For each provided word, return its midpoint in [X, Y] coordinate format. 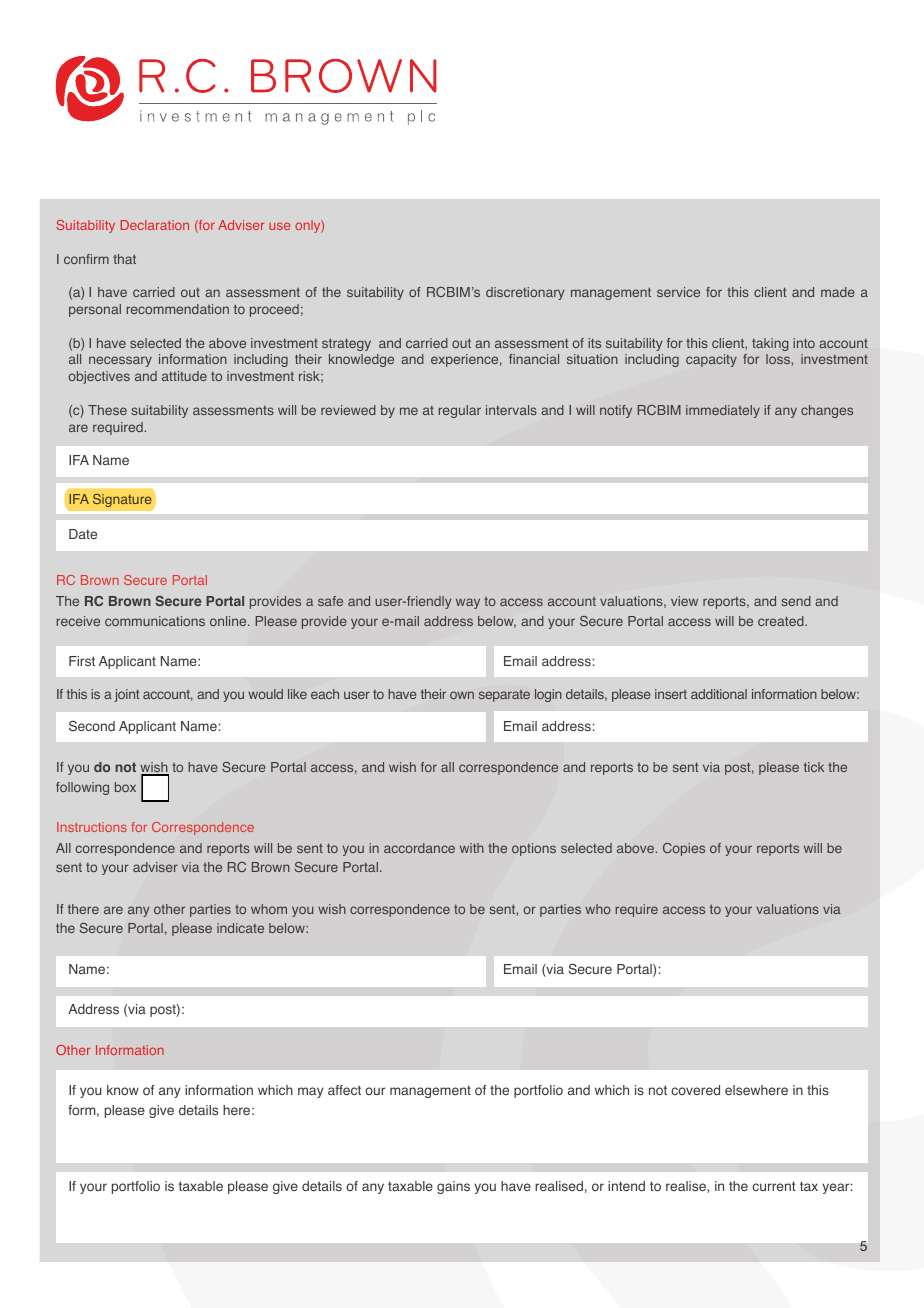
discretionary [525, 293]
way [468, 603]
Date [83, 534]
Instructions [92, 827]
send [796, 601]
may [311, 1092]
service [678, 292]
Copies [684, 849]
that [124, 259]
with [472, 848]
